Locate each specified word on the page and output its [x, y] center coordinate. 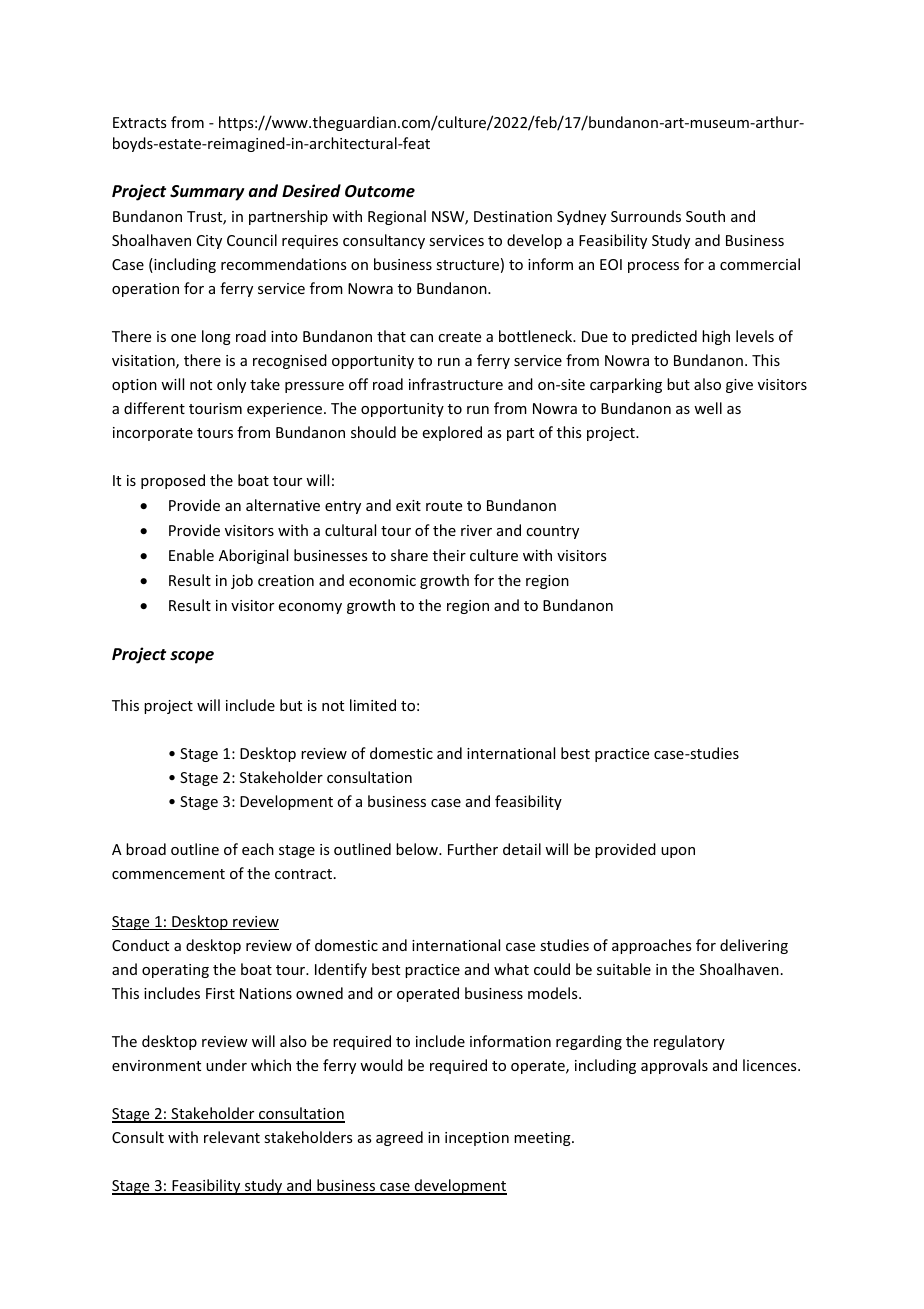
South [705, 216]
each [258, 849]
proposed [173, 481]
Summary [207, 193]
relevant [232, 1137]
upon [678, 852]
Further [473, 849]
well [708, 408]
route [444, 506]
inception [477, 1139]
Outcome [380, 191]
